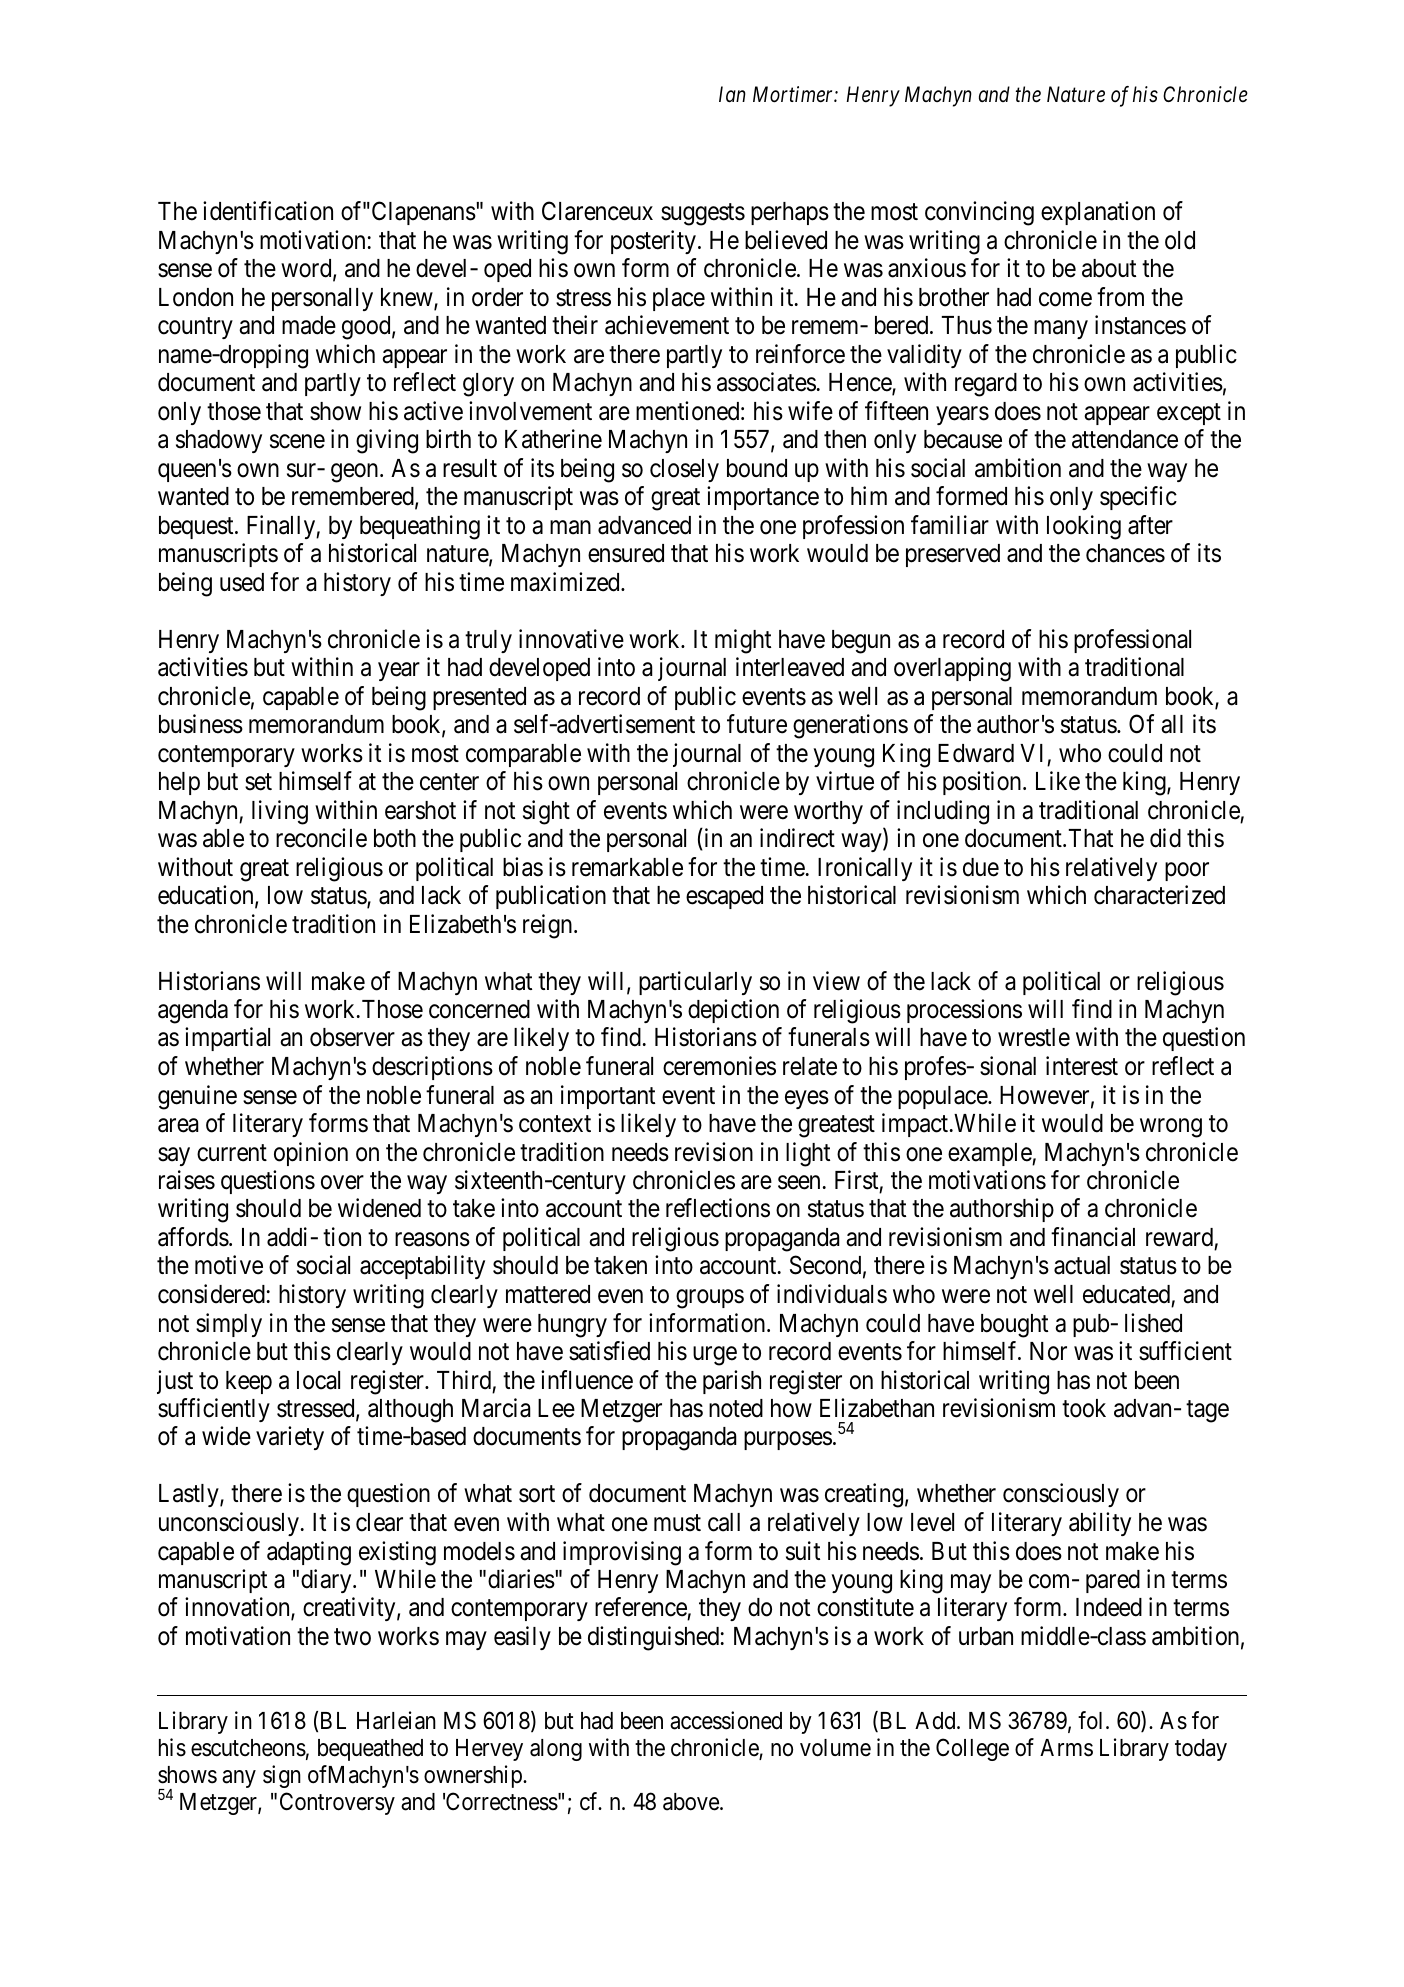  Describe the element at coordinates (653, 242) in the screenshot. I see `posterity` at that location.
